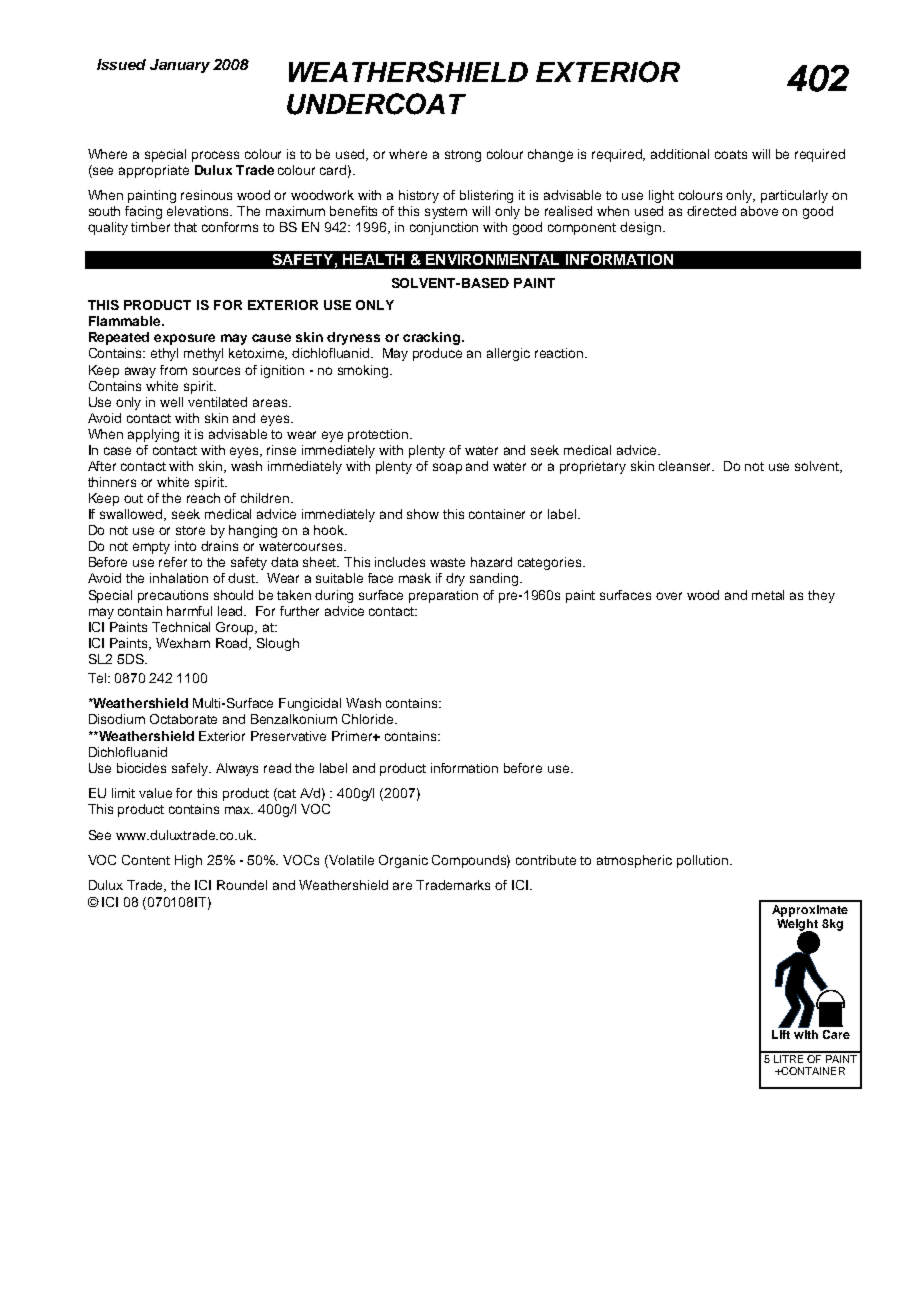 The image size is (924, 1308). Describe the element at coordinates (433, 338) in the image. I see `cracking` at that location.
